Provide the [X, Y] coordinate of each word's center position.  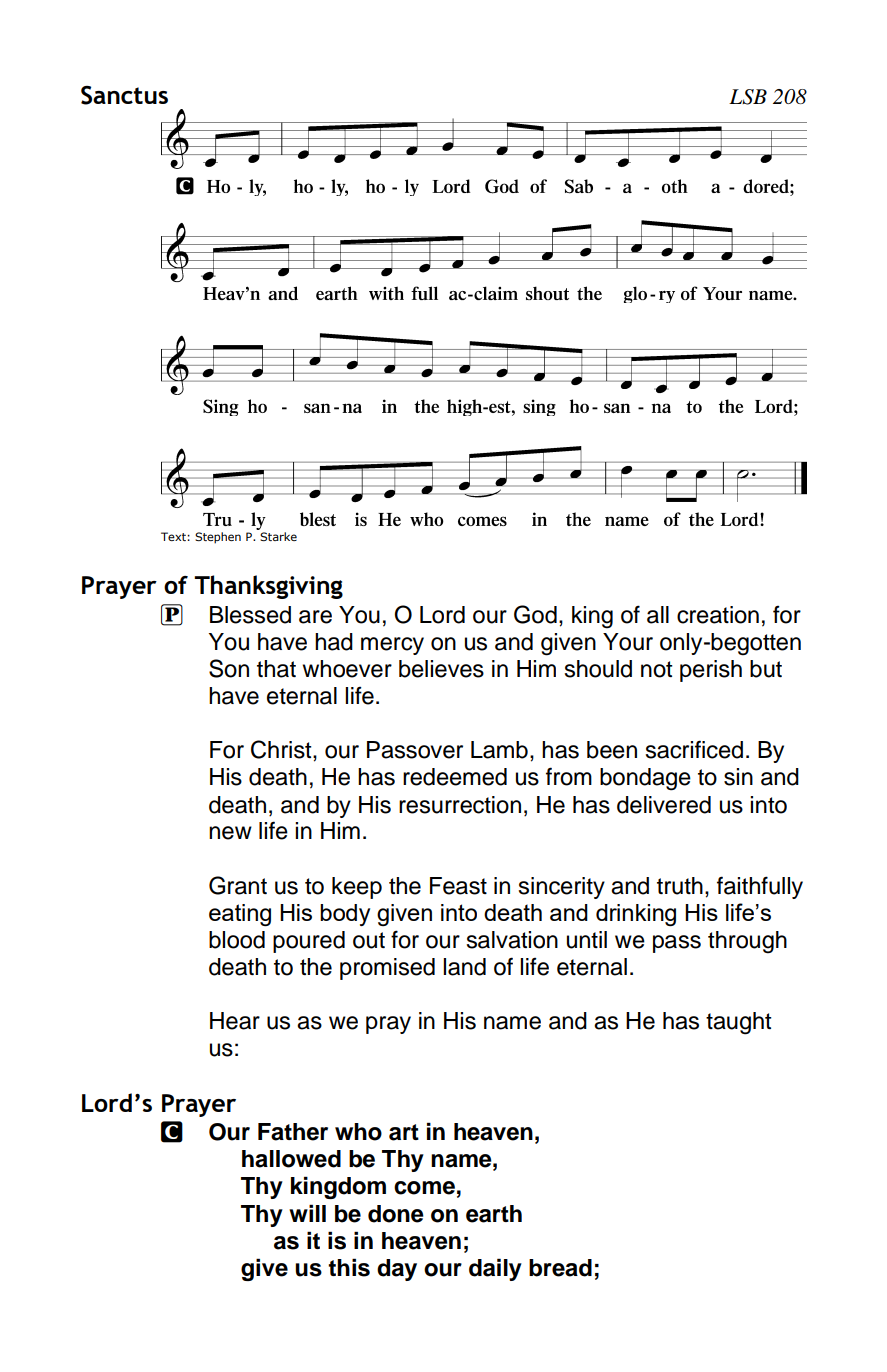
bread [560, 1268]
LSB [748, 97]
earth [494, 1214]
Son [229, 668]
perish [711, 671]
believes [441, 669]
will [307, 1213]
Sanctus [124, 95]
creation [718, 615]
